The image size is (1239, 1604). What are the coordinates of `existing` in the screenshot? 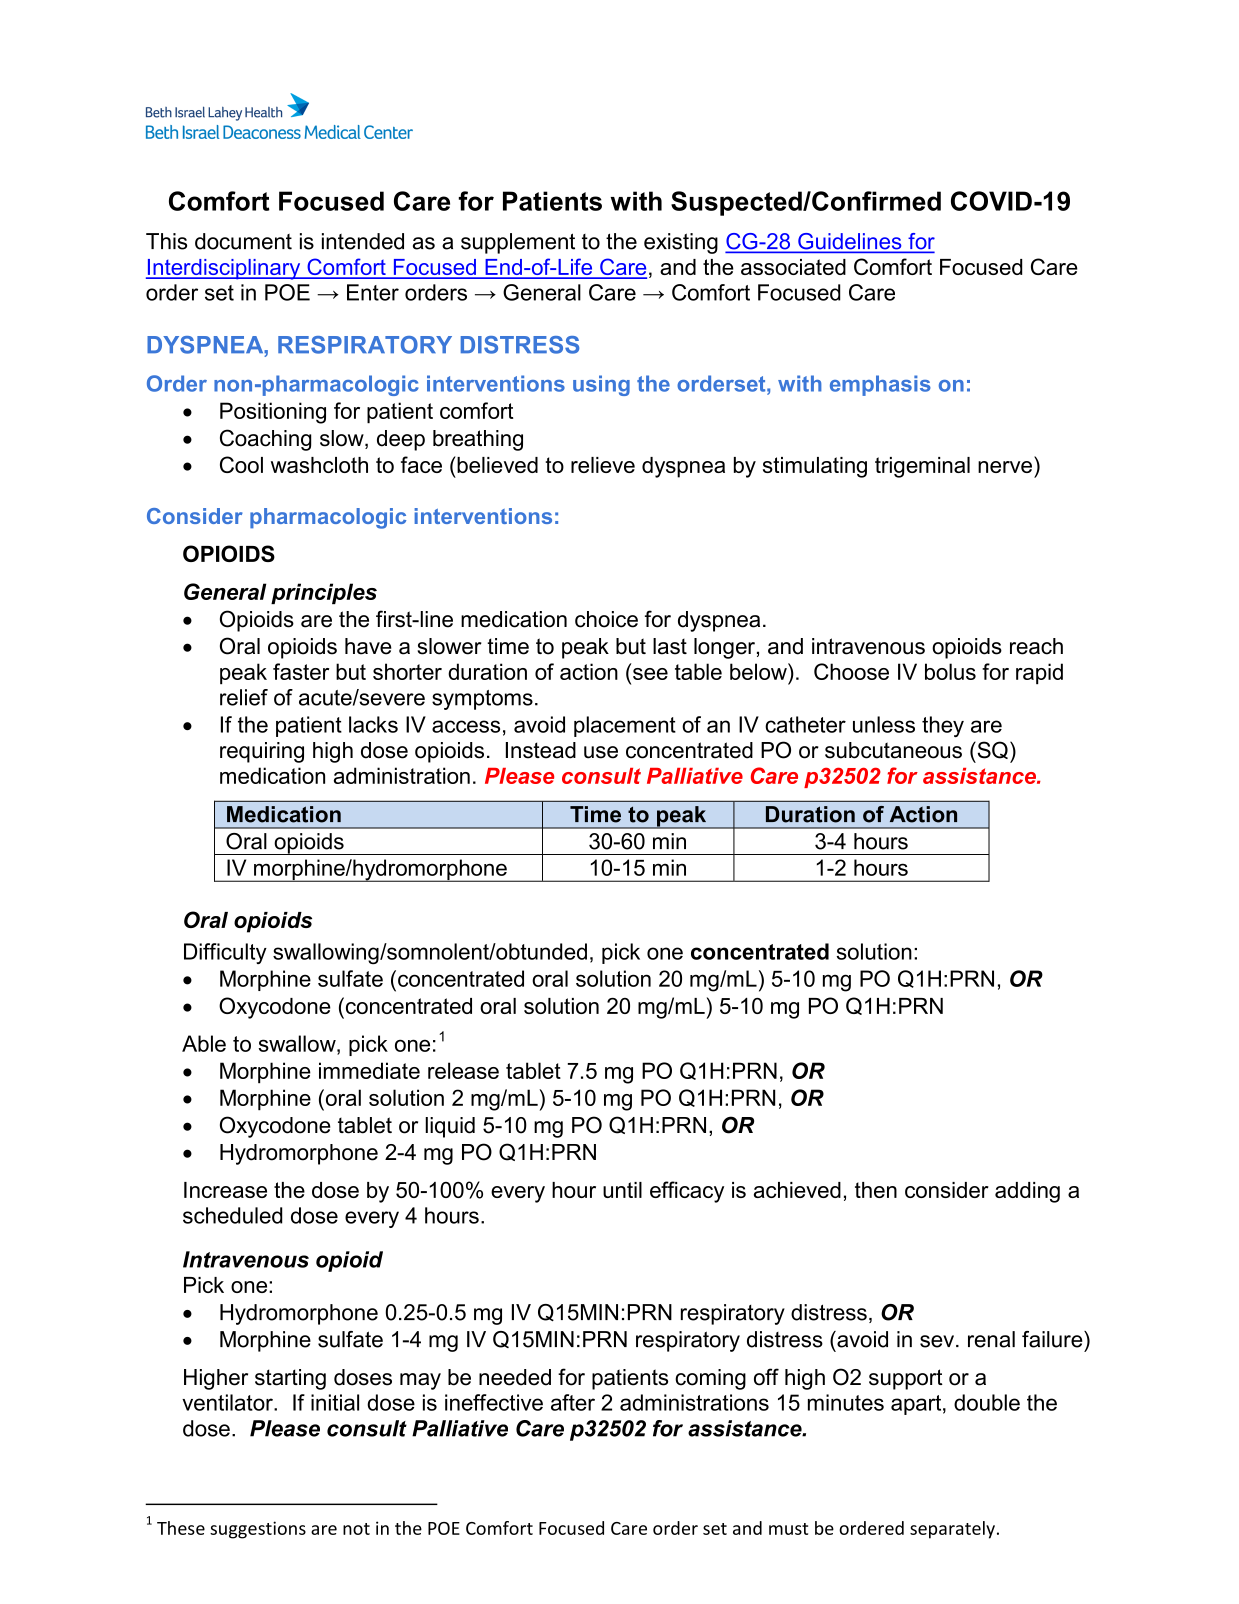 It's located at (681, 243).
